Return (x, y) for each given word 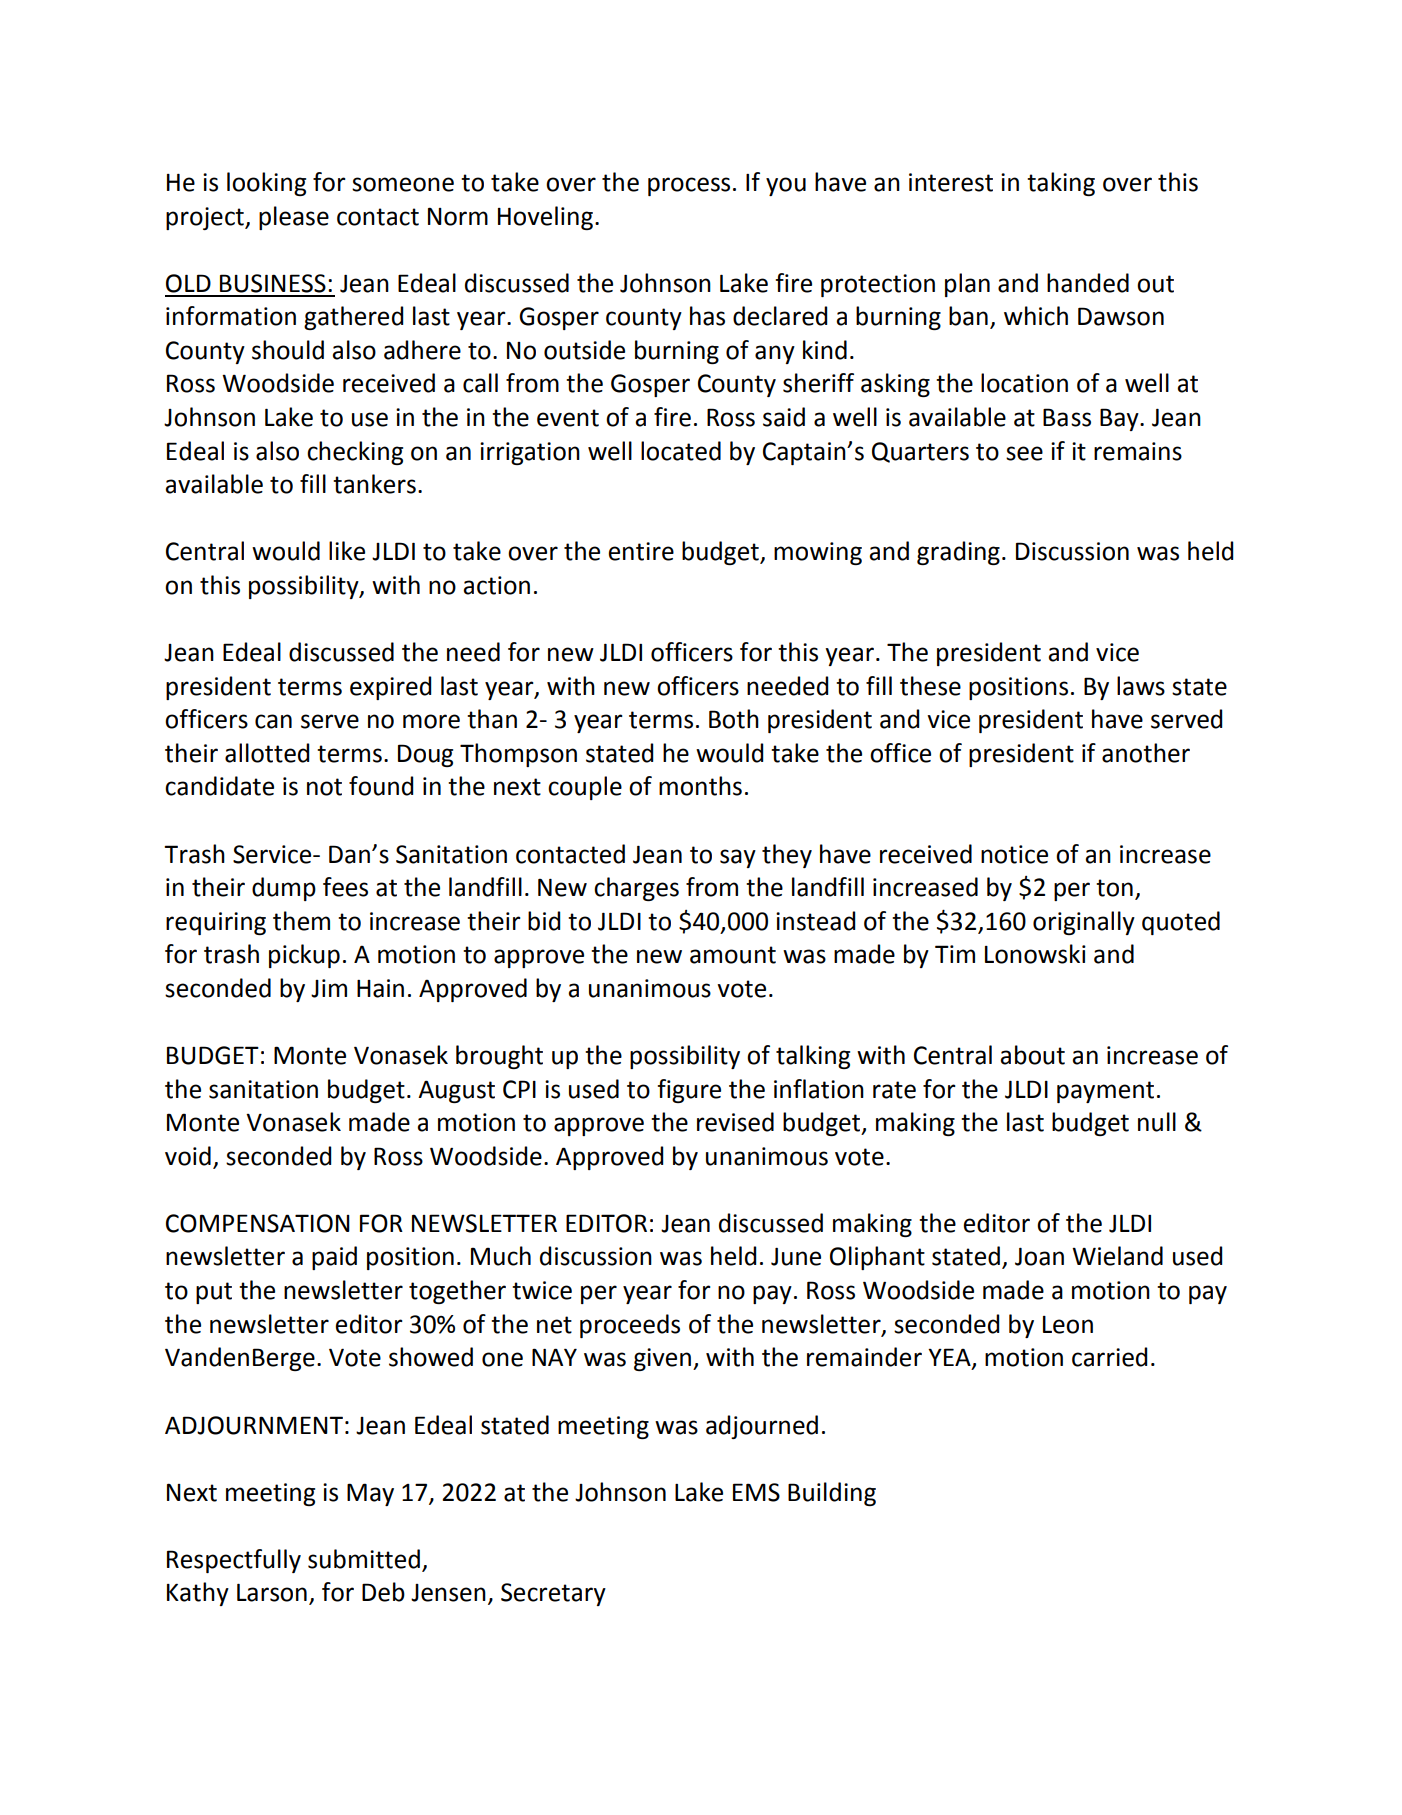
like (347, 551)
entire (641, 551)
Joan (1039, 1256)
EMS (756, 1492)
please (294, 218)
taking (1061, 184)
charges (636, 889)
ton (1114, 888)
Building (832, 1494)
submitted (364, 1559)
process (689, 186)
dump (284, 889)
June (796, 1257)
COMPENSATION (258, 1223)
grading (958, 553)
